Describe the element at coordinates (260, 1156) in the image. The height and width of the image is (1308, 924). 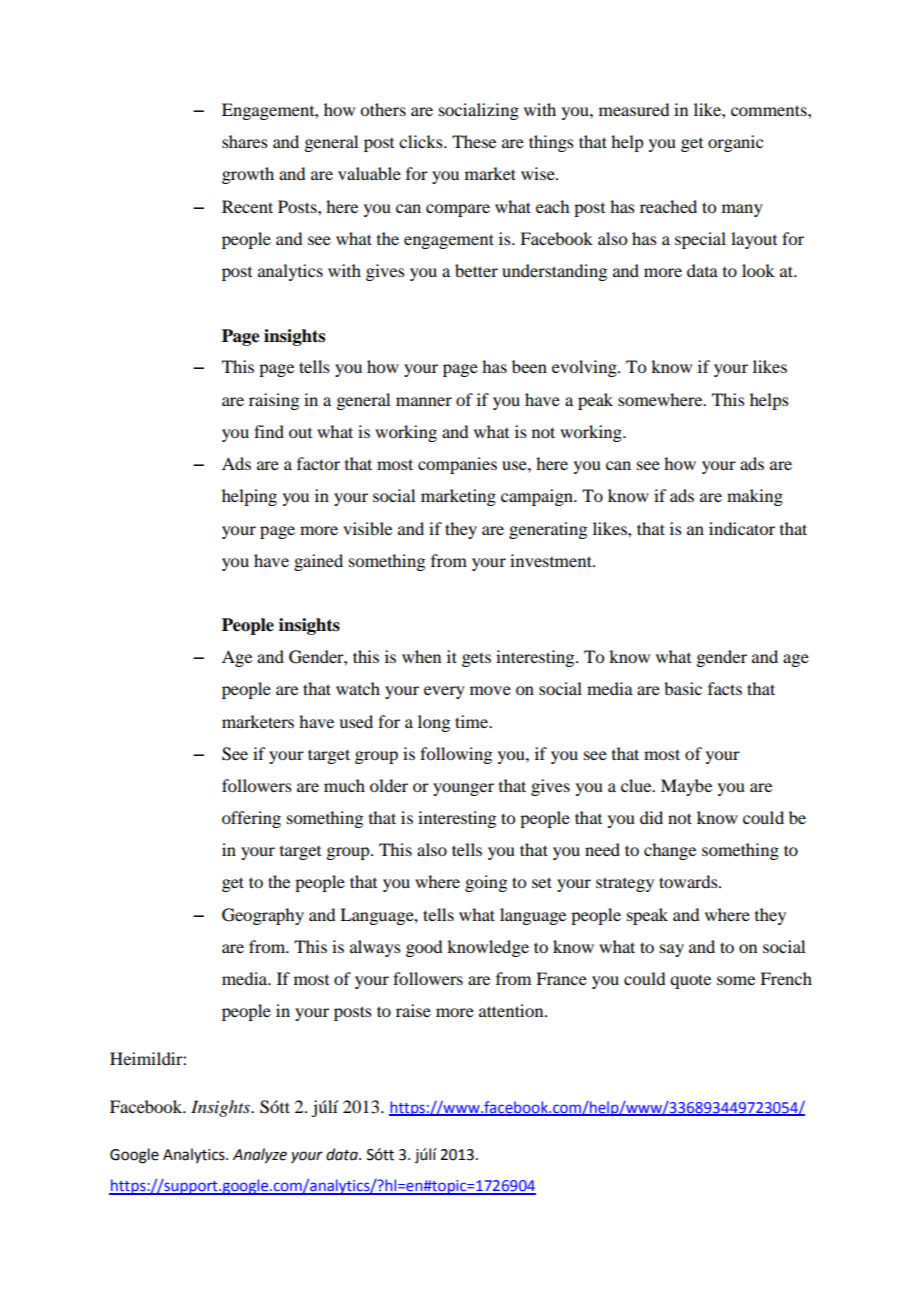
I see `Analyze` at that location.
